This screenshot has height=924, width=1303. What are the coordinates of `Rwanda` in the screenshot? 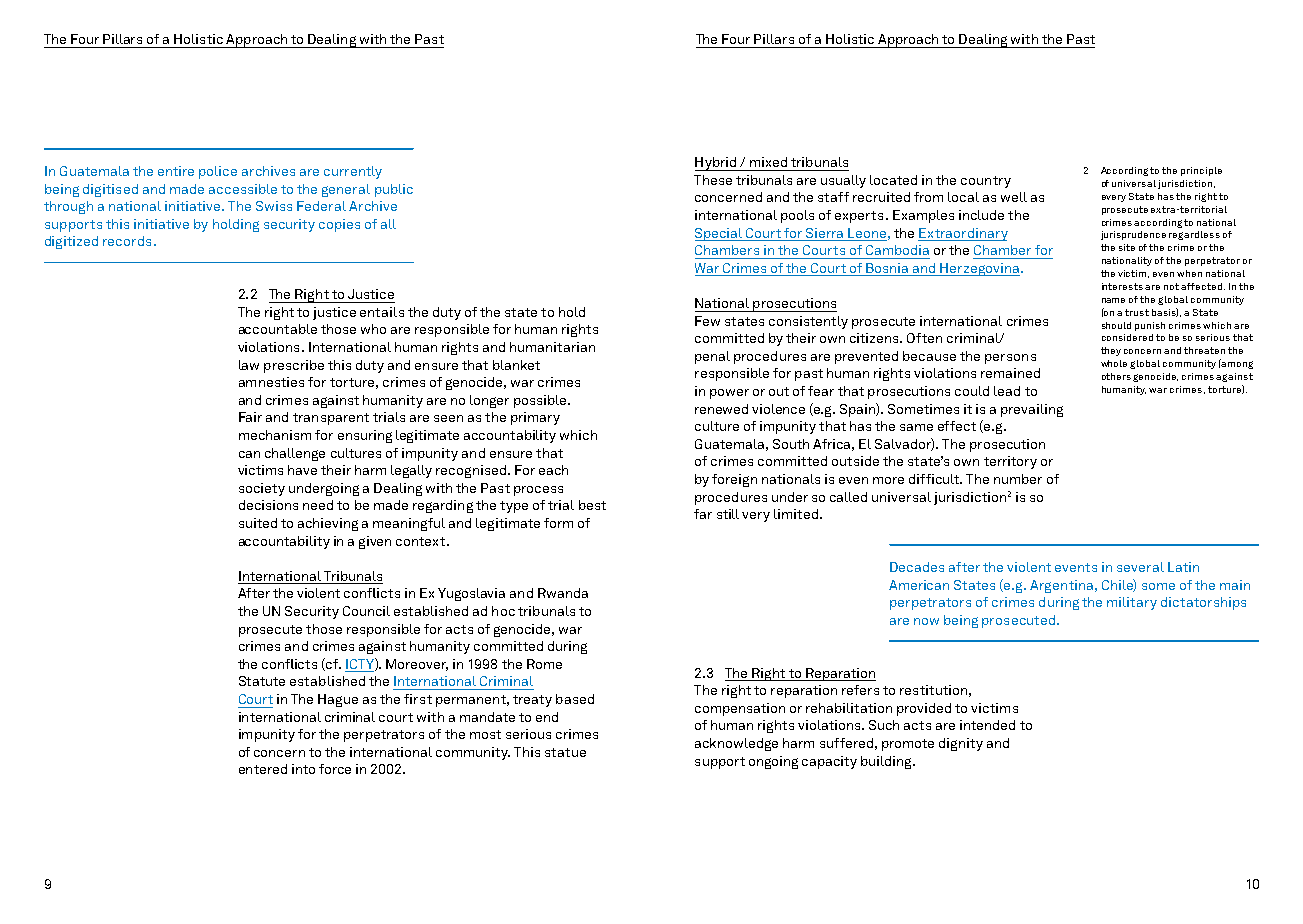 It's located at (563, 593).
